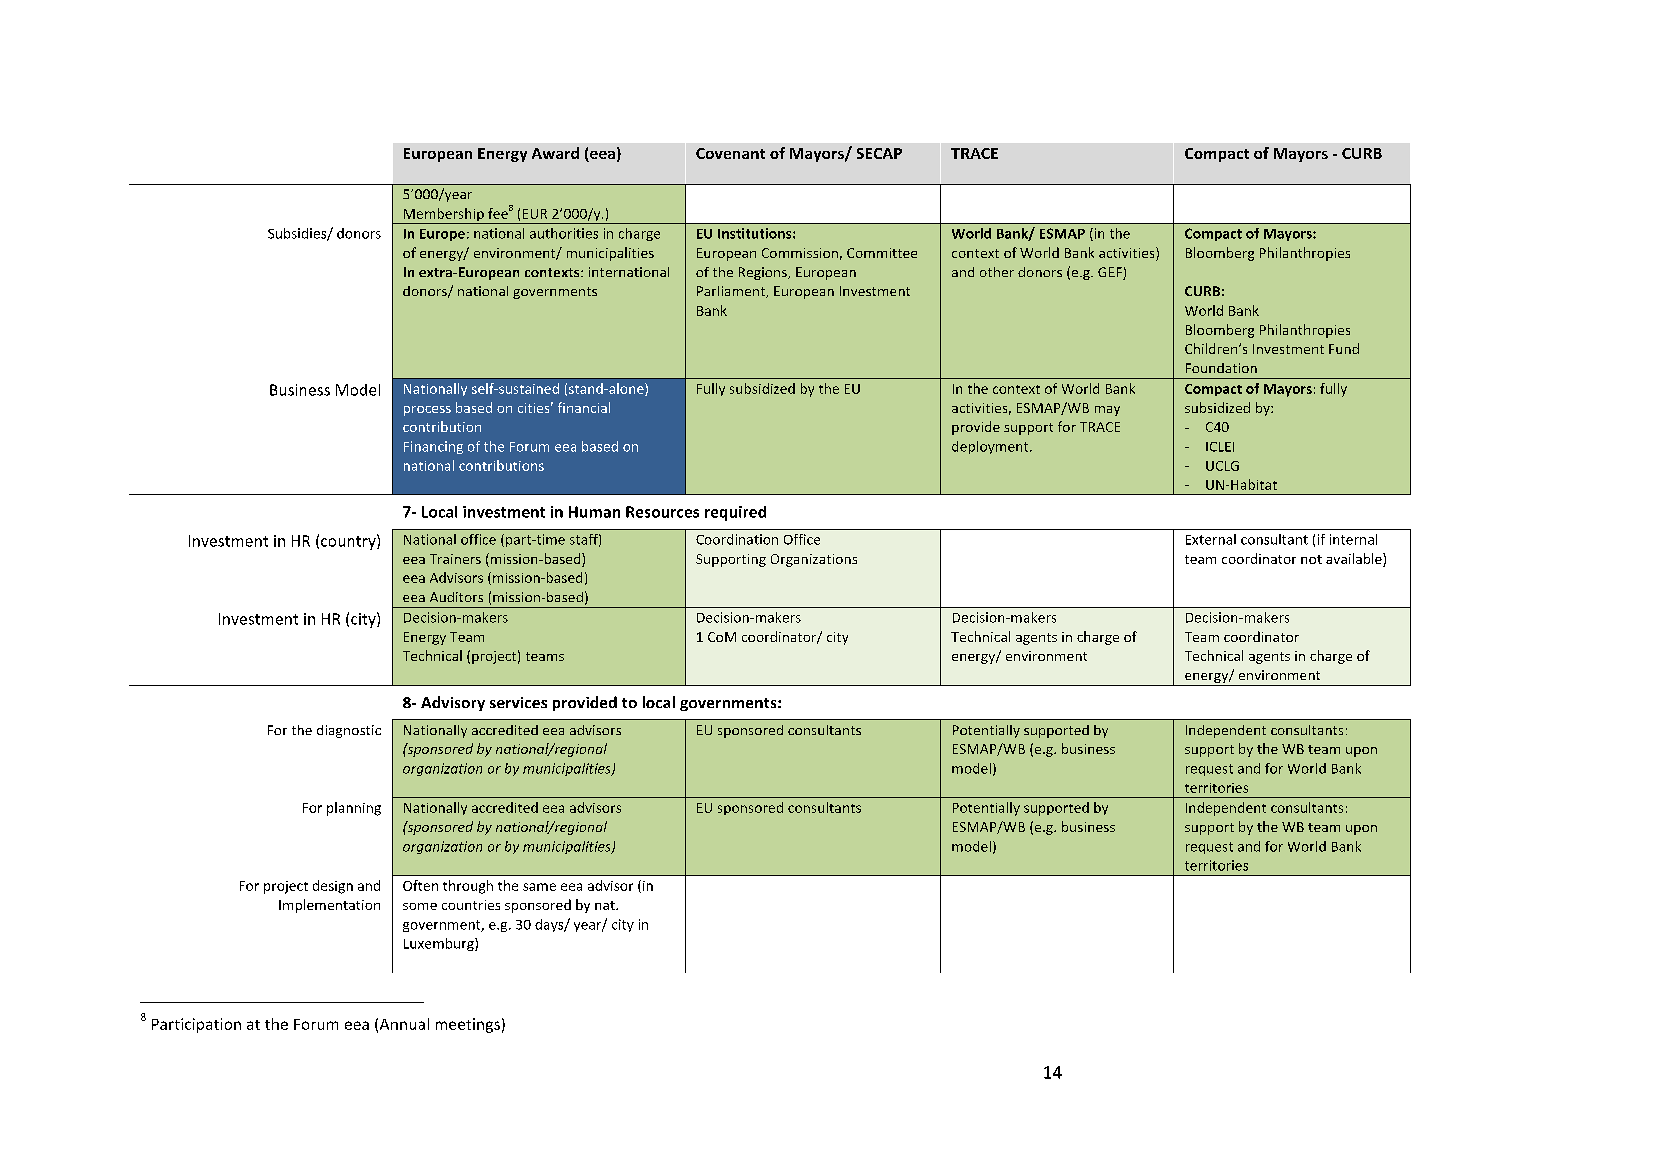 The height and width of the screenshot is (1173, 1658). I want to click on same, so click(539, 887).
